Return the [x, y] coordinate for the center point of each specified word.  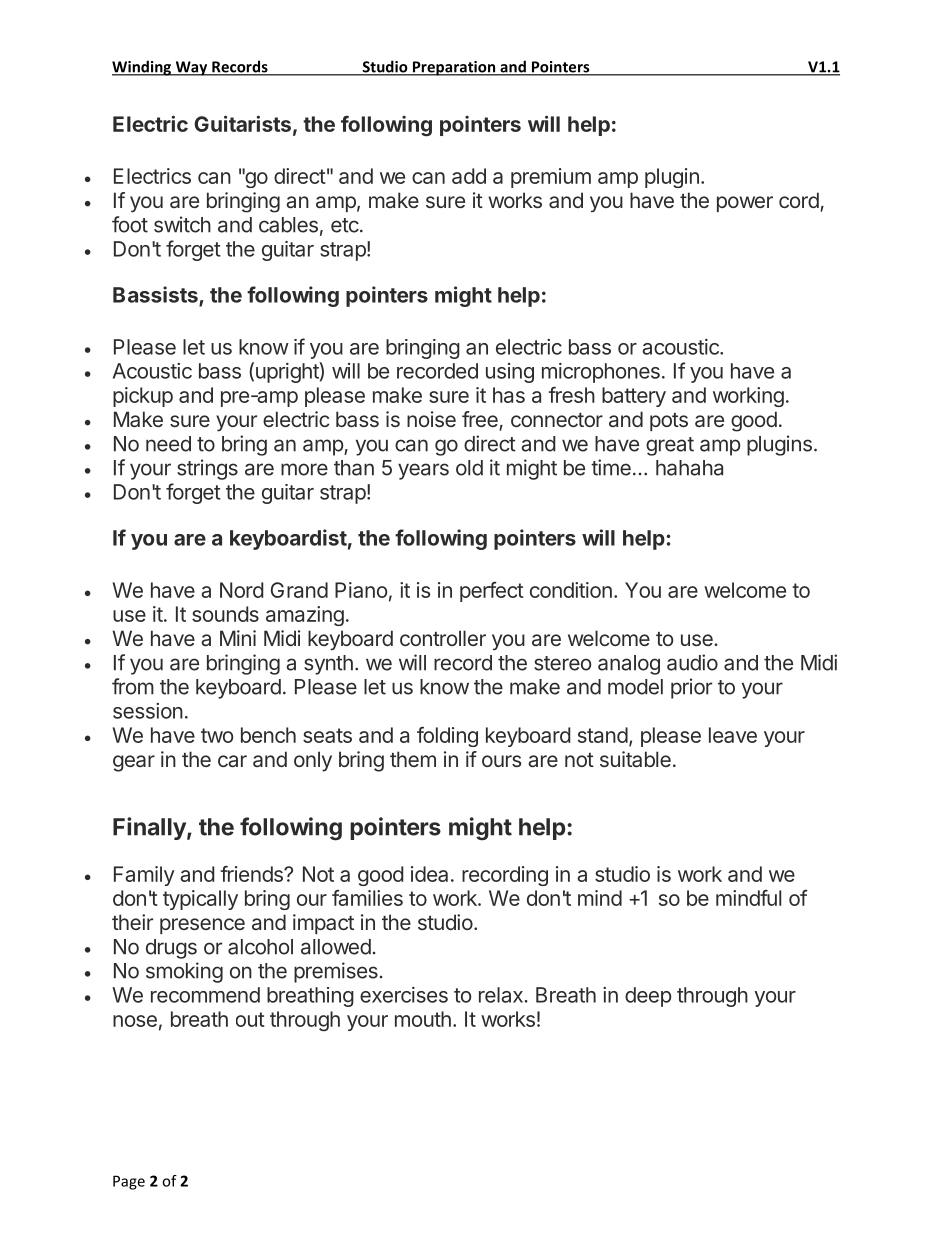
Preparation [454, 68]
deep [648, 997]
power [745, 204]
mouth [423, 1019]
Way [191, 68]
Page [129, 1182]
